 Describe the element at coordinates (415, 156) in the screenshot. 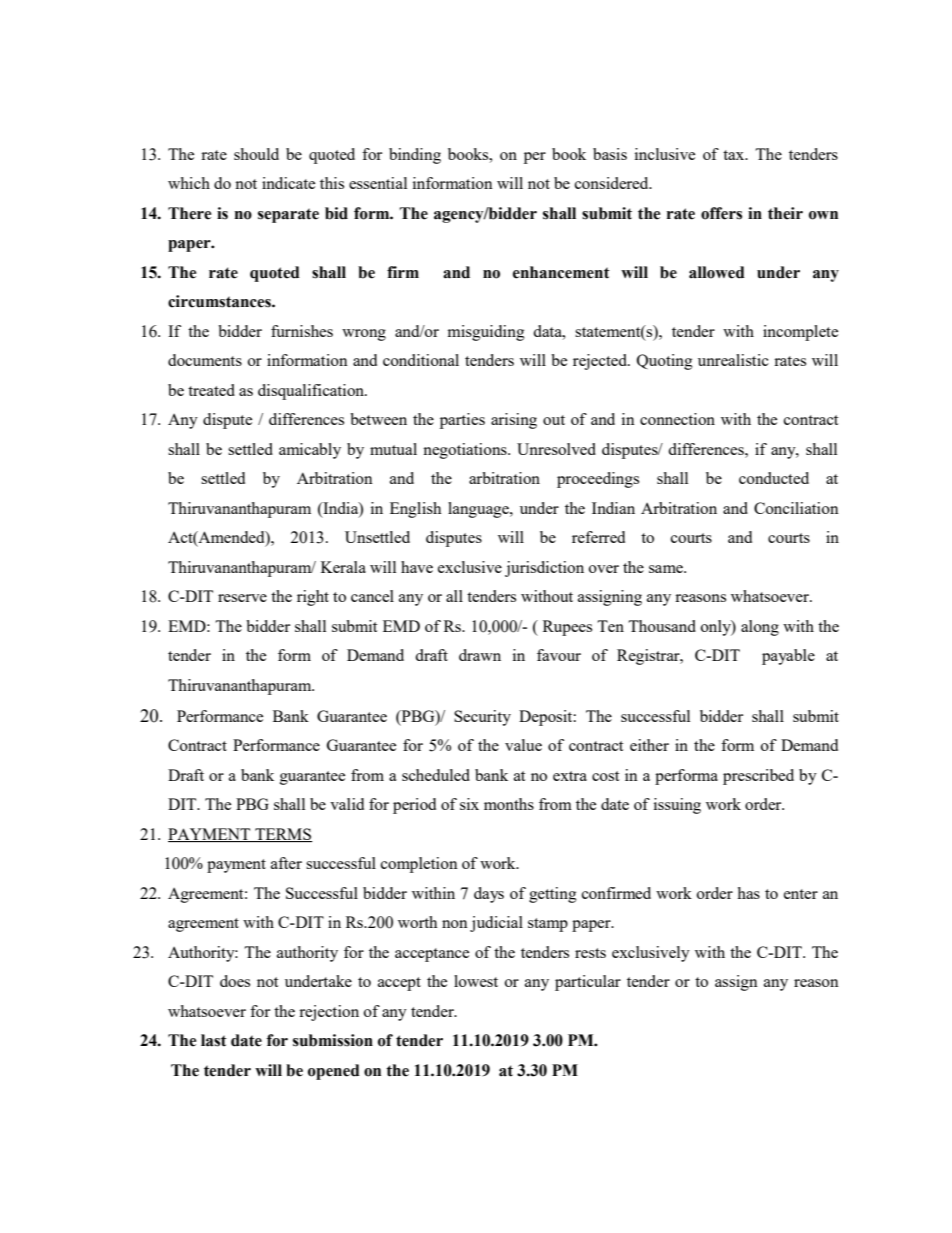

I see `binding` at that location.
